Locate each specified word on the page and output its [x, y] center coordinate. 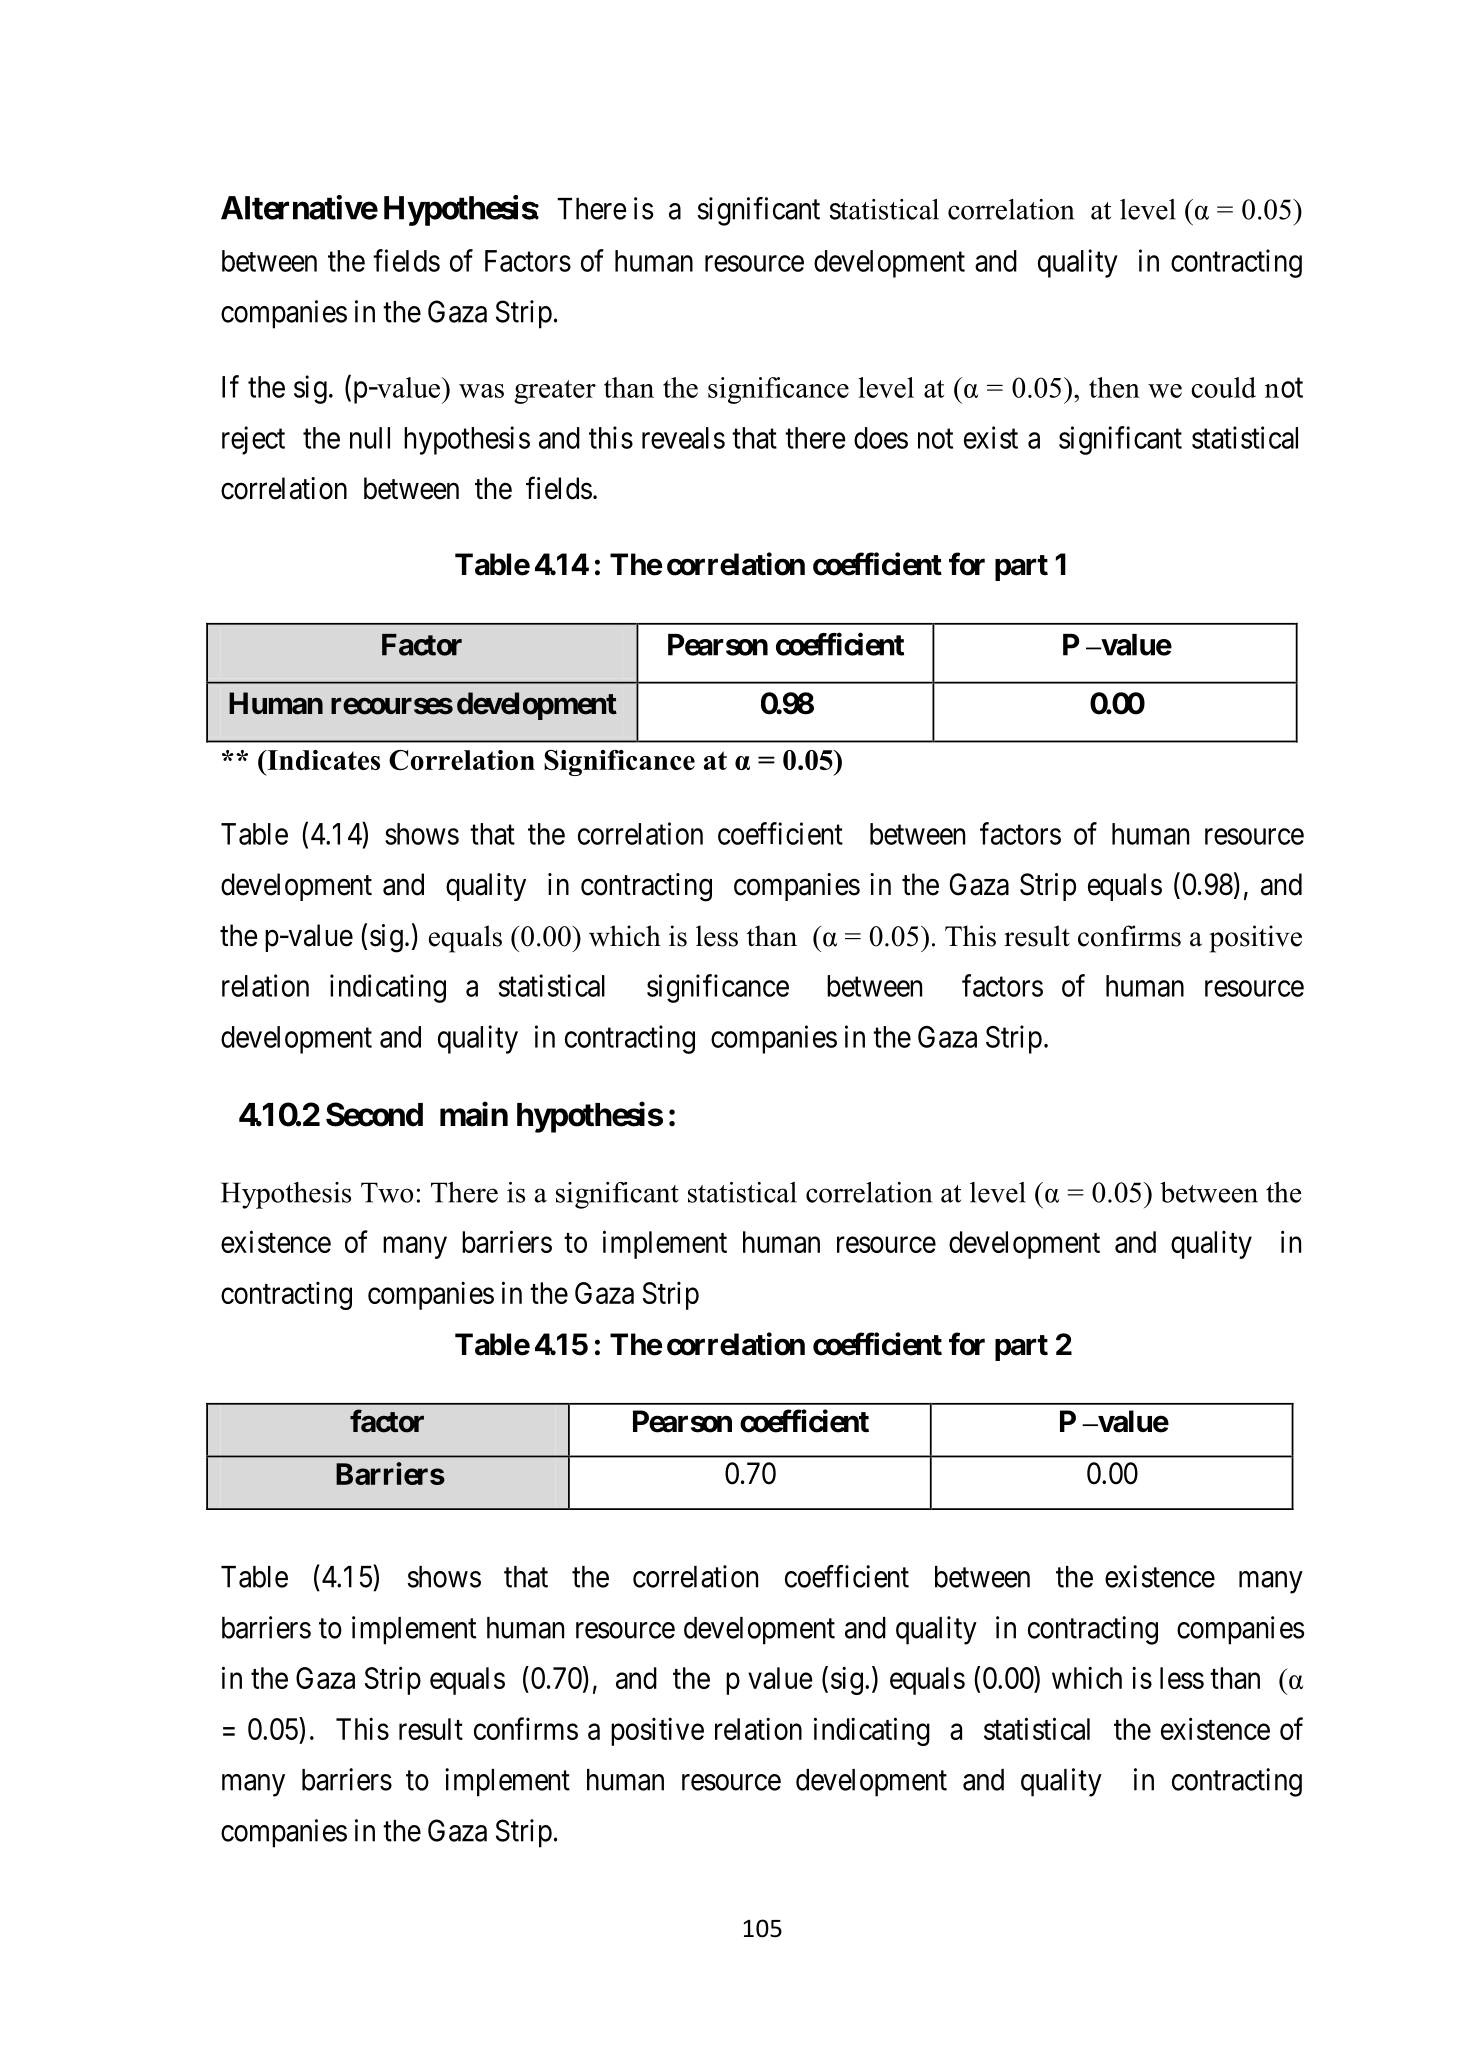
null [370, 438]
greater [555, 392]
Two [387, 1192]
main [474, 1114]
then [1114, 387]
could [1223, 387]
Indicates [322, 760]
